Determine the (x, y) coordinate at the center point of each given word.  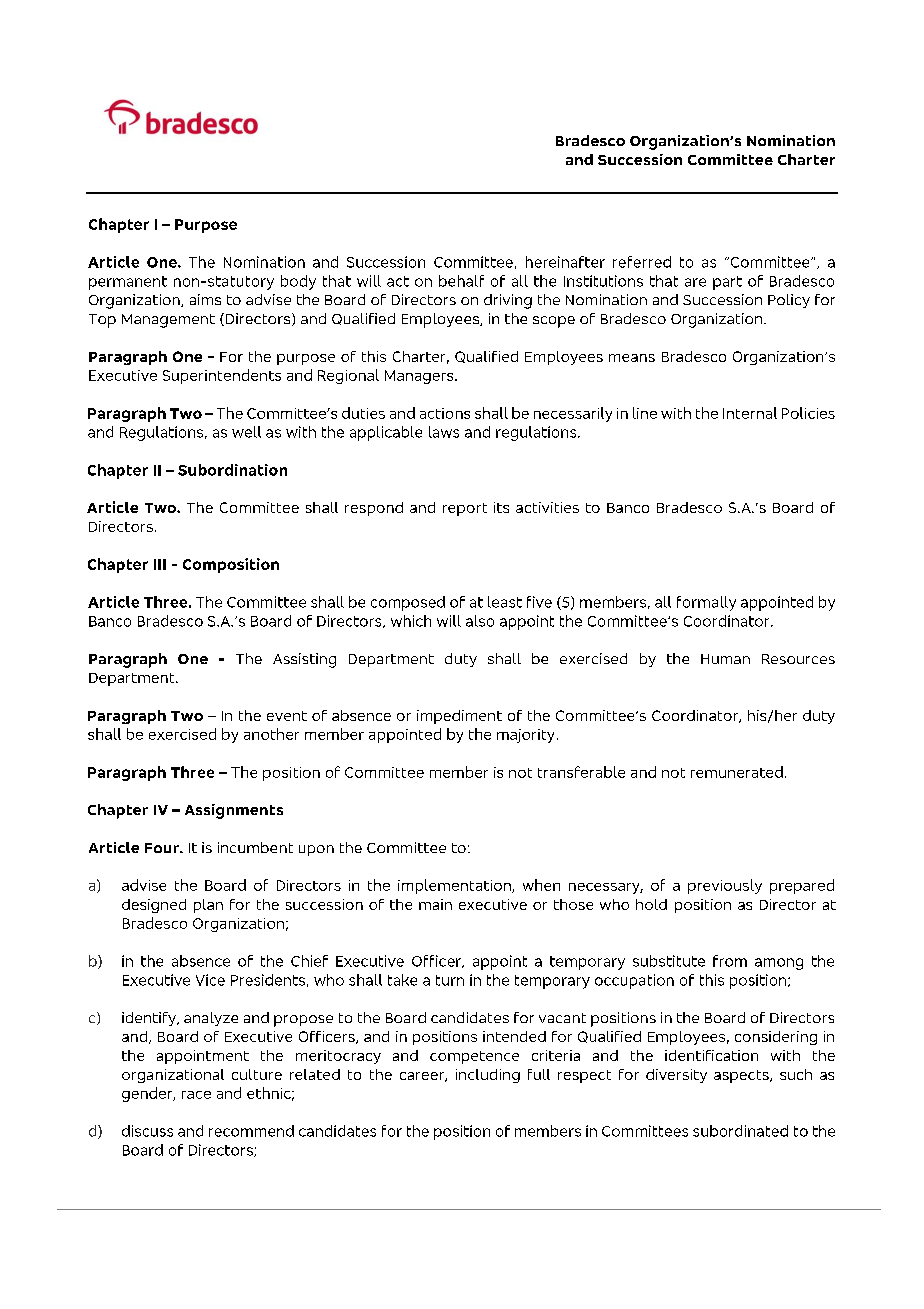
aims (205, 299)
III (160, 564)
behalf (461, 281)
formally (706, 603)
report (465, 509)
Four (163, 848)
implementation (455, 886)
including (488, 1076)
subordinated (740, 1131)
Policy (789, 301)
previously (725, 886)
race (196, 1095)
